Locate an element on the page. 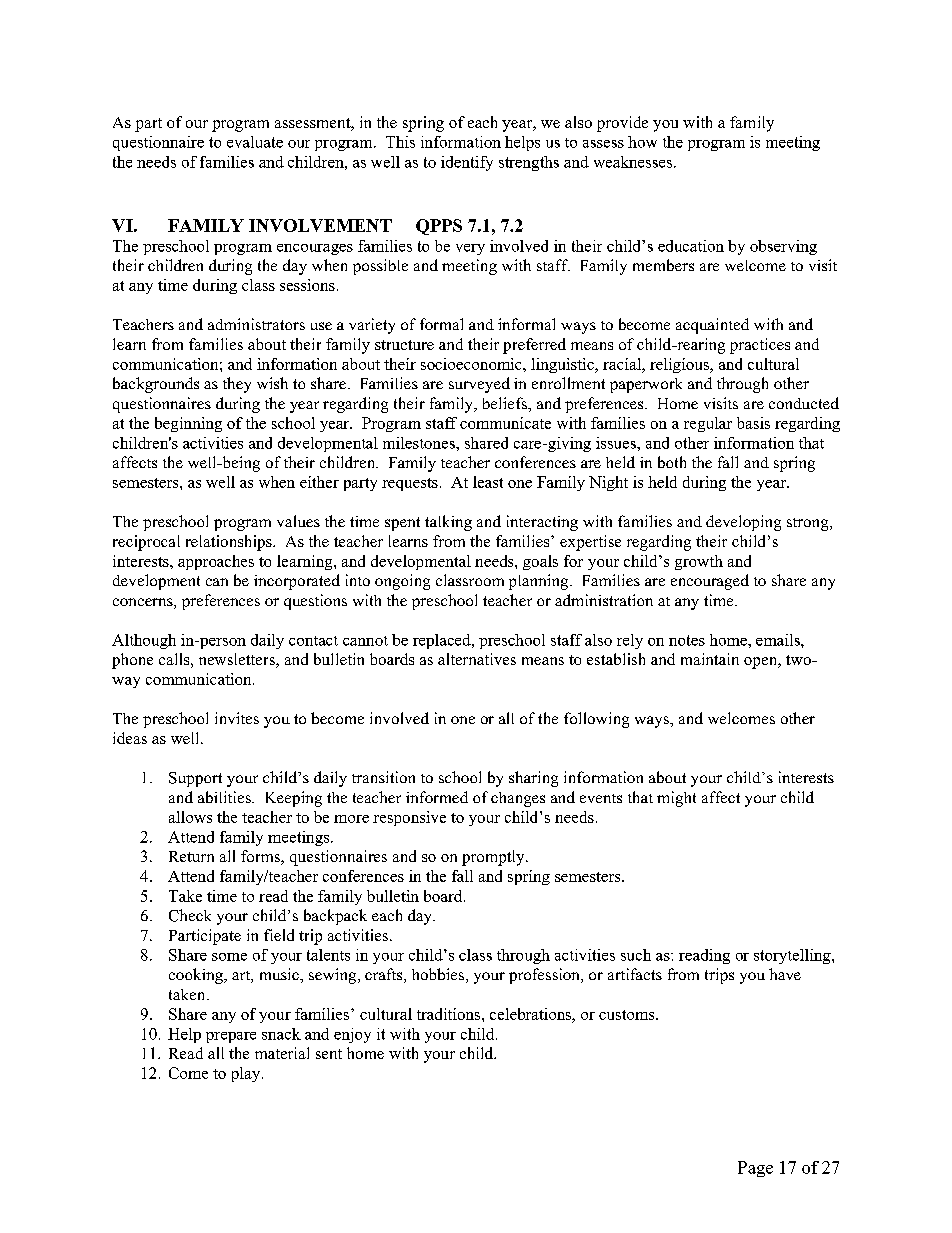  maintain is located at coordinates (710, 659).
